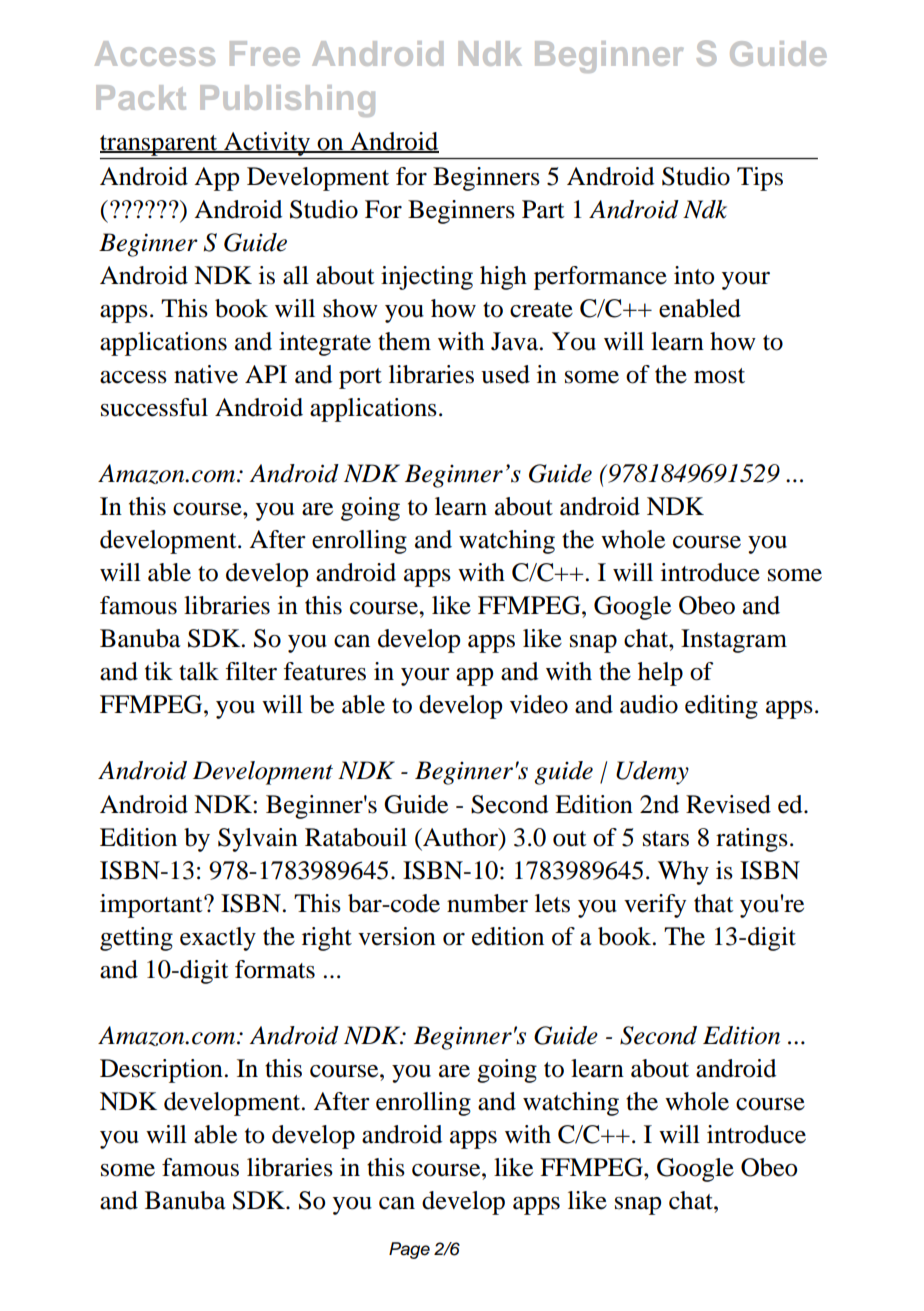  I want to click on video, so click(539, 704).
